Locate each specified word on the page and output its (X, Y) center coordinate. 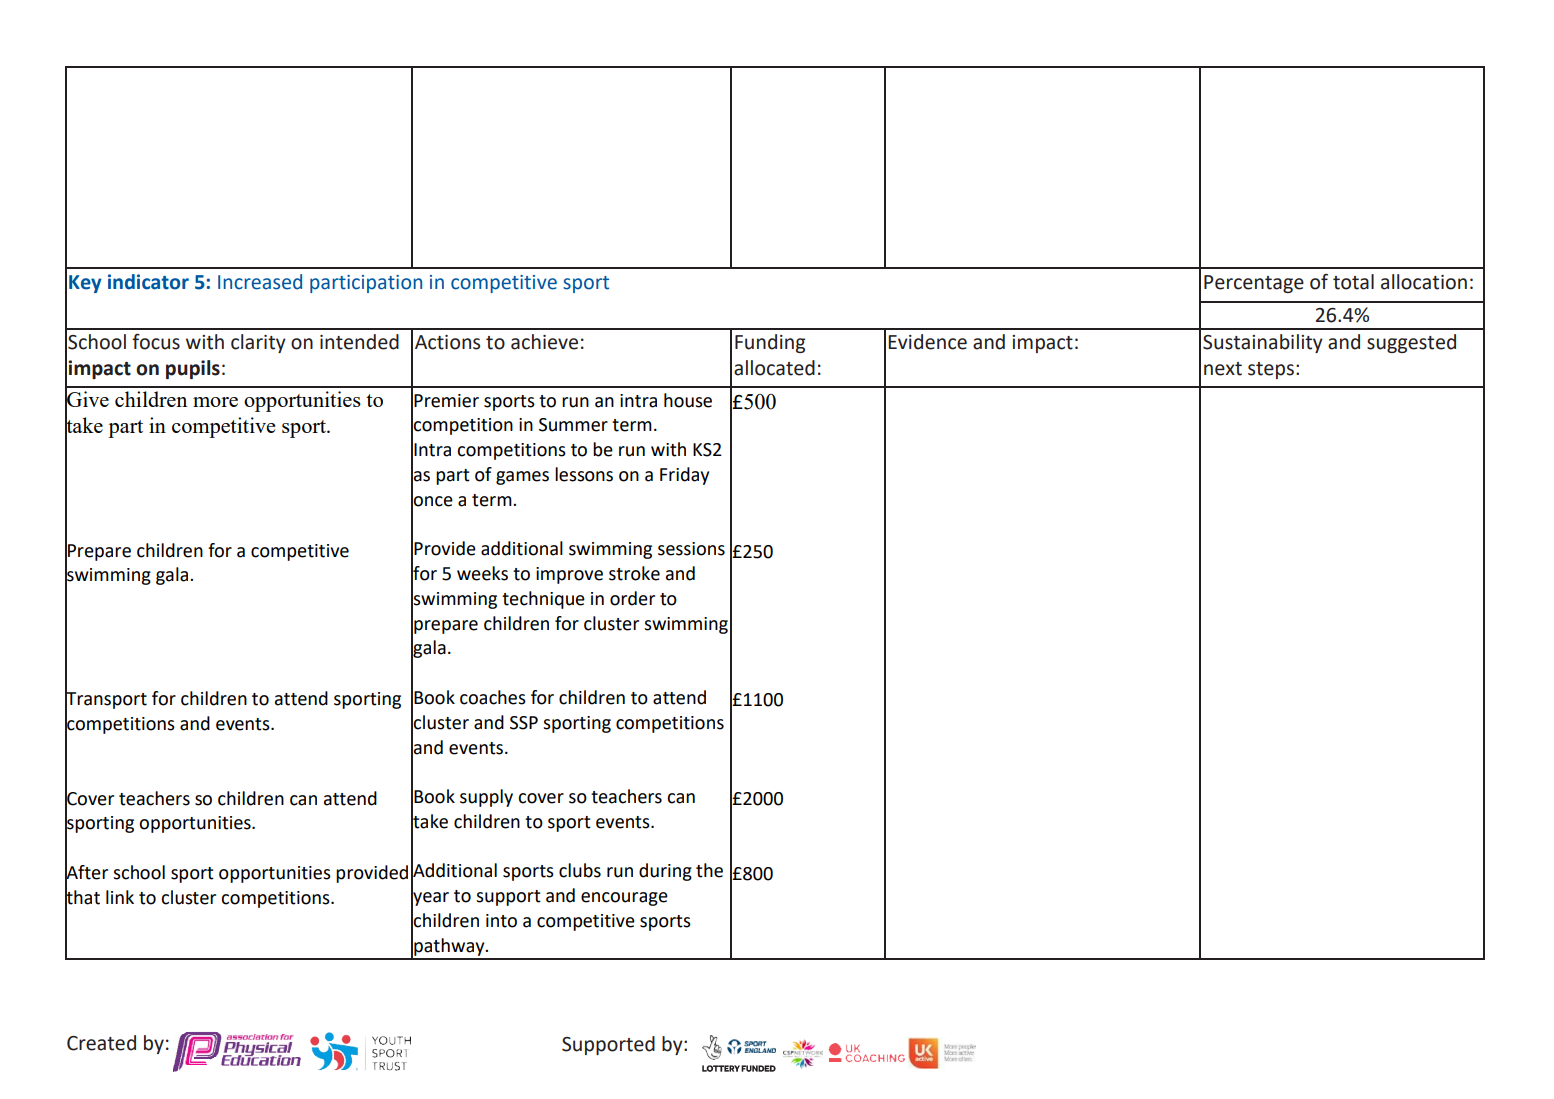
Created (101, 1043)
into (501, 921)
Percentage (1254, 284)
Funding (770, 343)
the (709, 870)
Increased (260, 282)
